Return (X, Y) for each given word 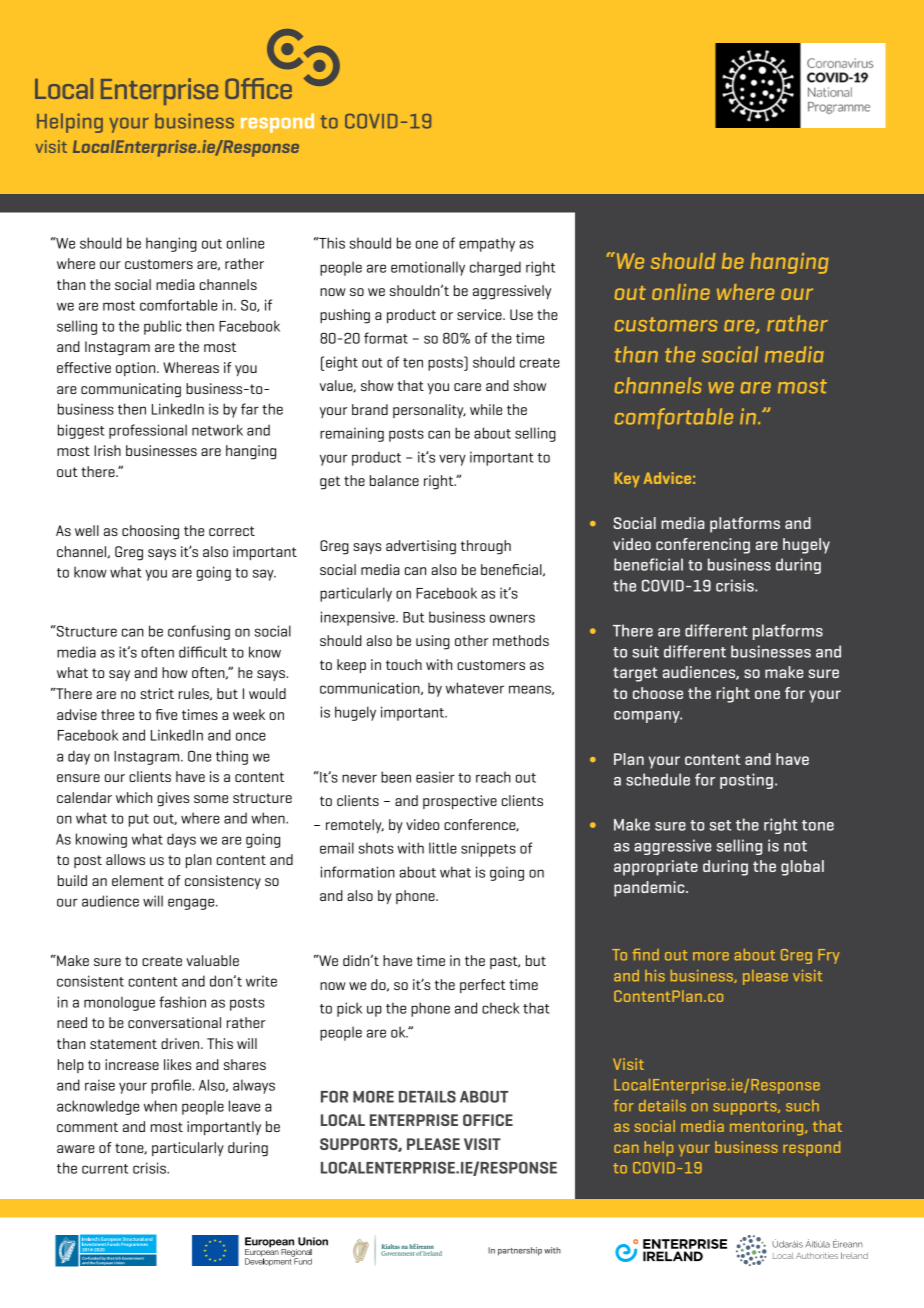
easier (435, 777)
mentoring (768, 1127)
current (105, 1169)
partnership (520, 1251)
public (163, 327)
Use (521, 314)
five (166, 714)
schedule (658, 779)
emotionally (428, 268)
